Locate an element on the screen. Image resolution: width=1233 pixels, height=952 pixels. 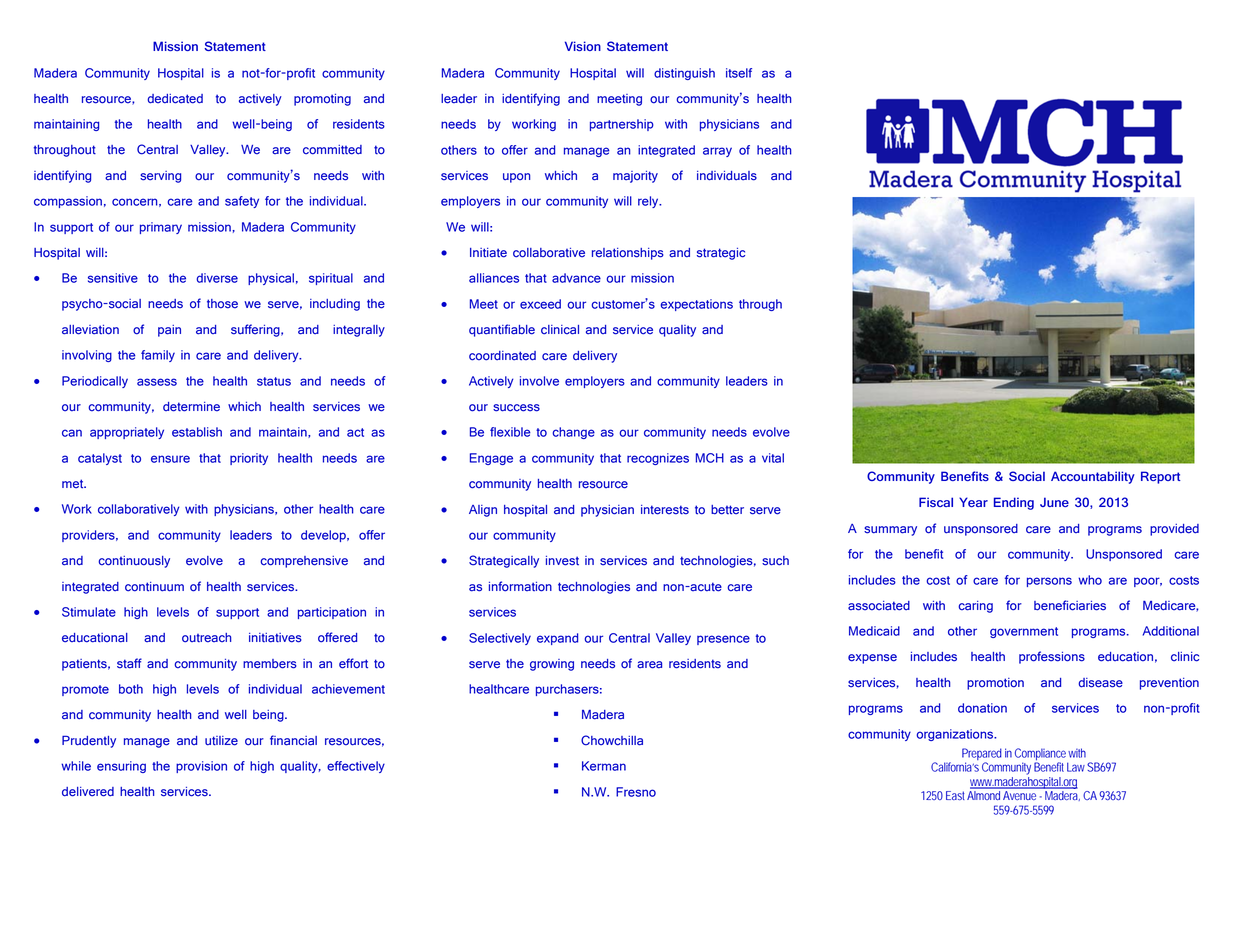
Accountability is located at coordinates (1093, 477).
